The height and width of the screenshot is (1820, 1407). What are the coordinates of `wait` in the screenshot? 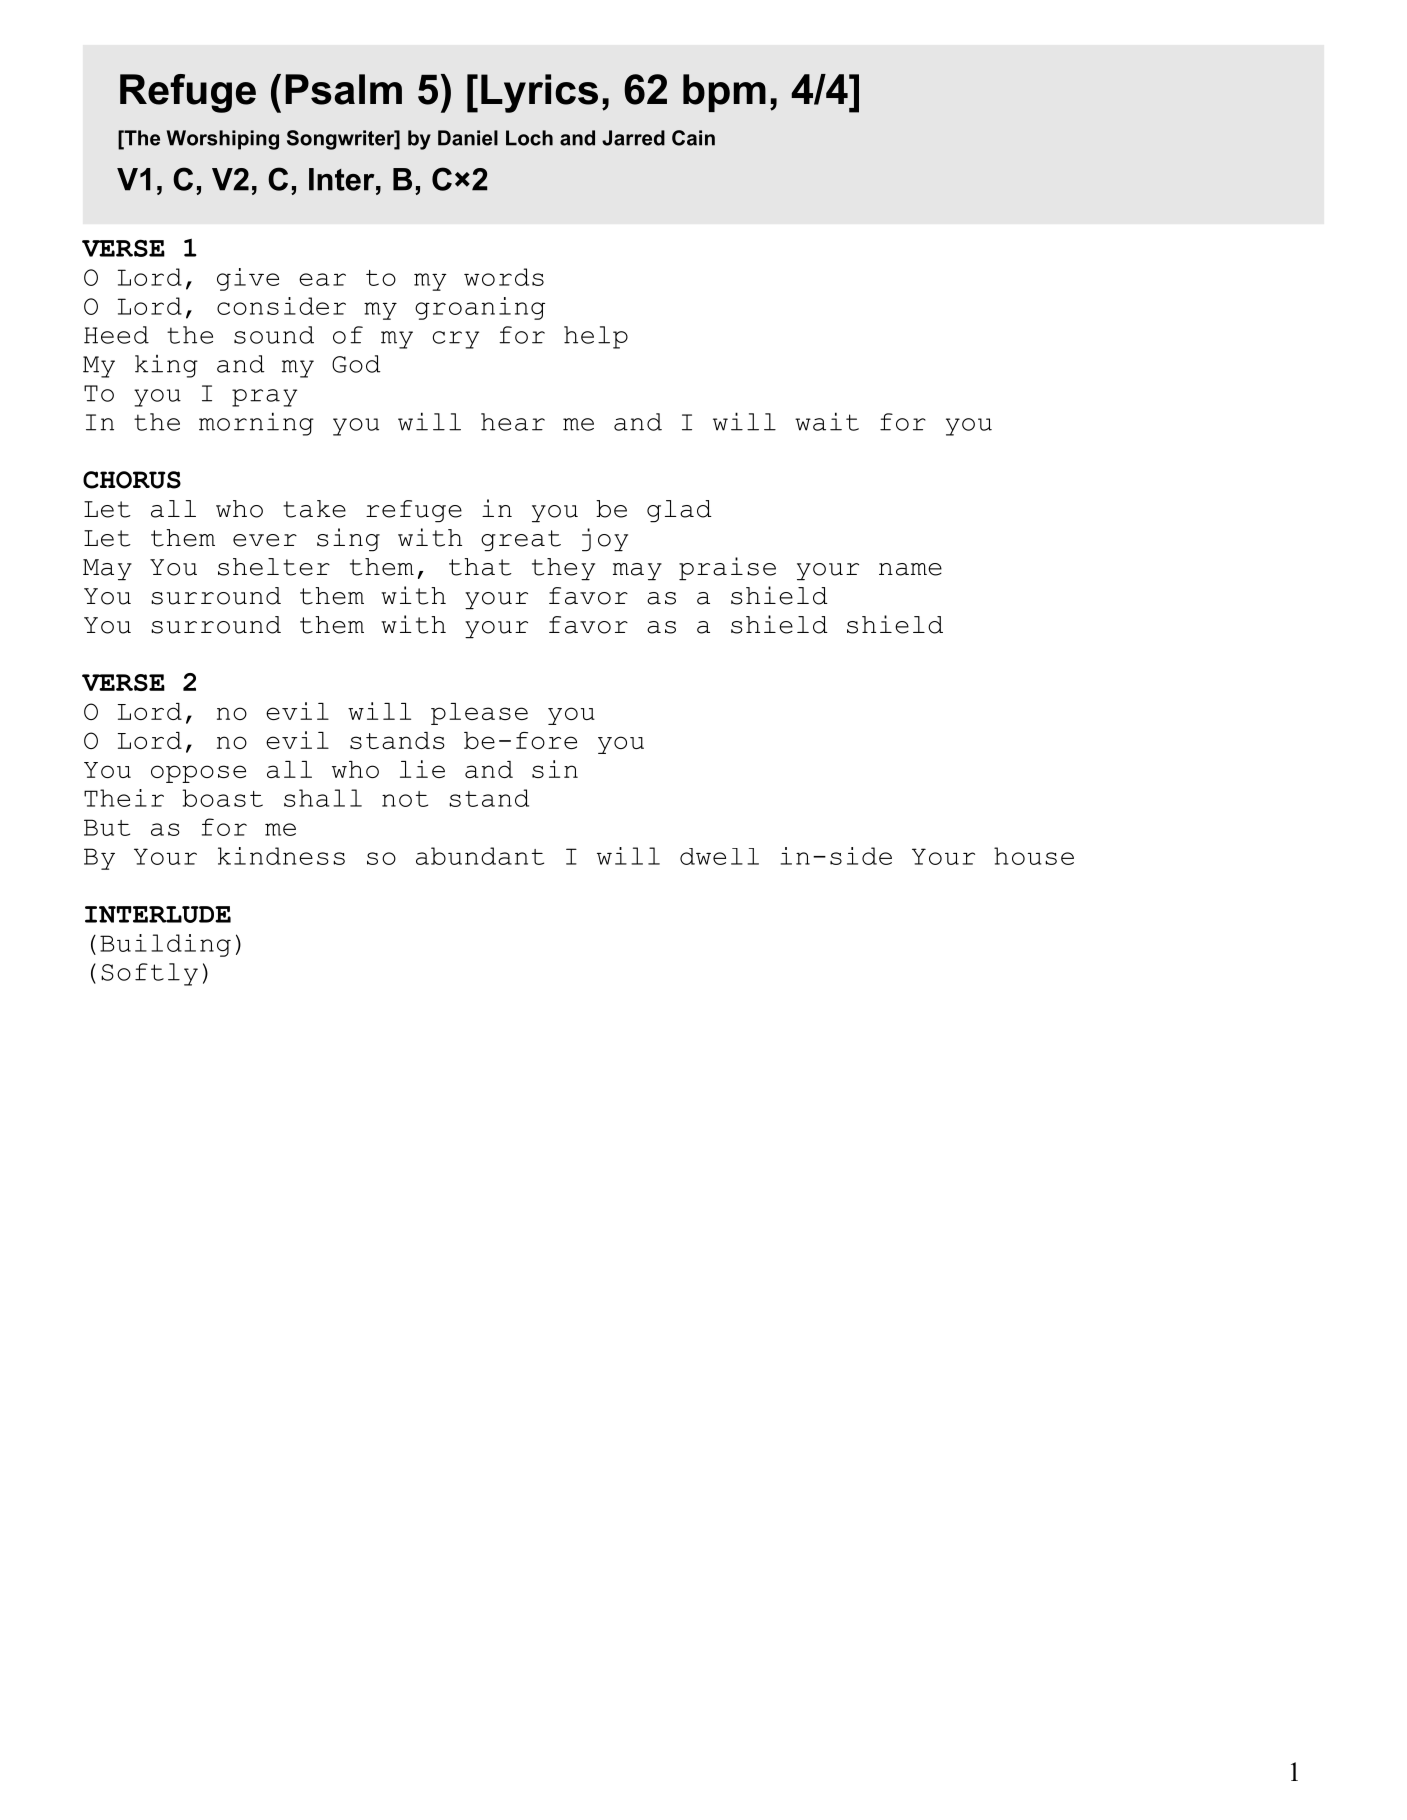 It's located at (827, 421).
